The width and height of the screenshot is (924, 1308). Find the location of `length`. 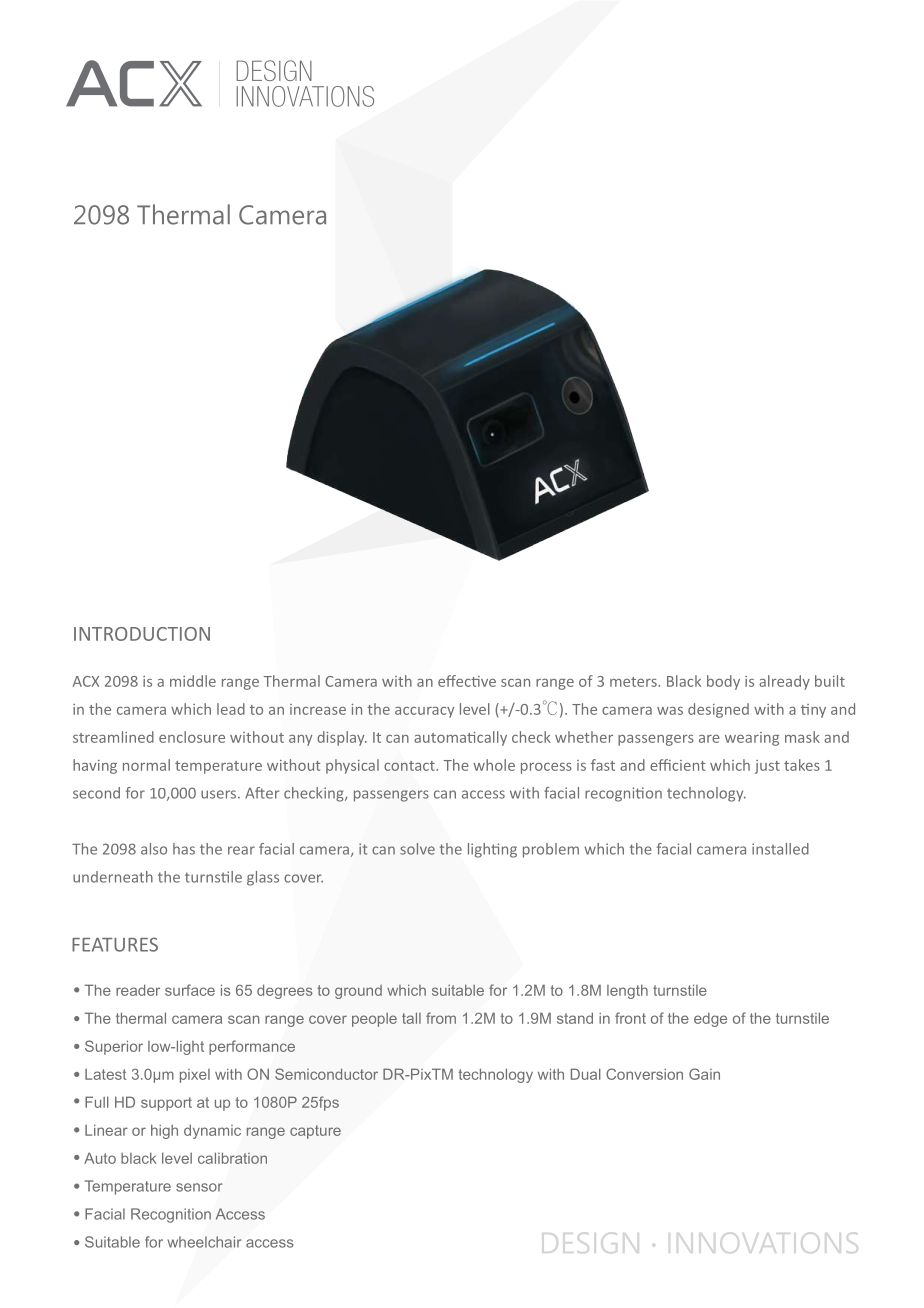

length is located at coordinates (627, 991).
